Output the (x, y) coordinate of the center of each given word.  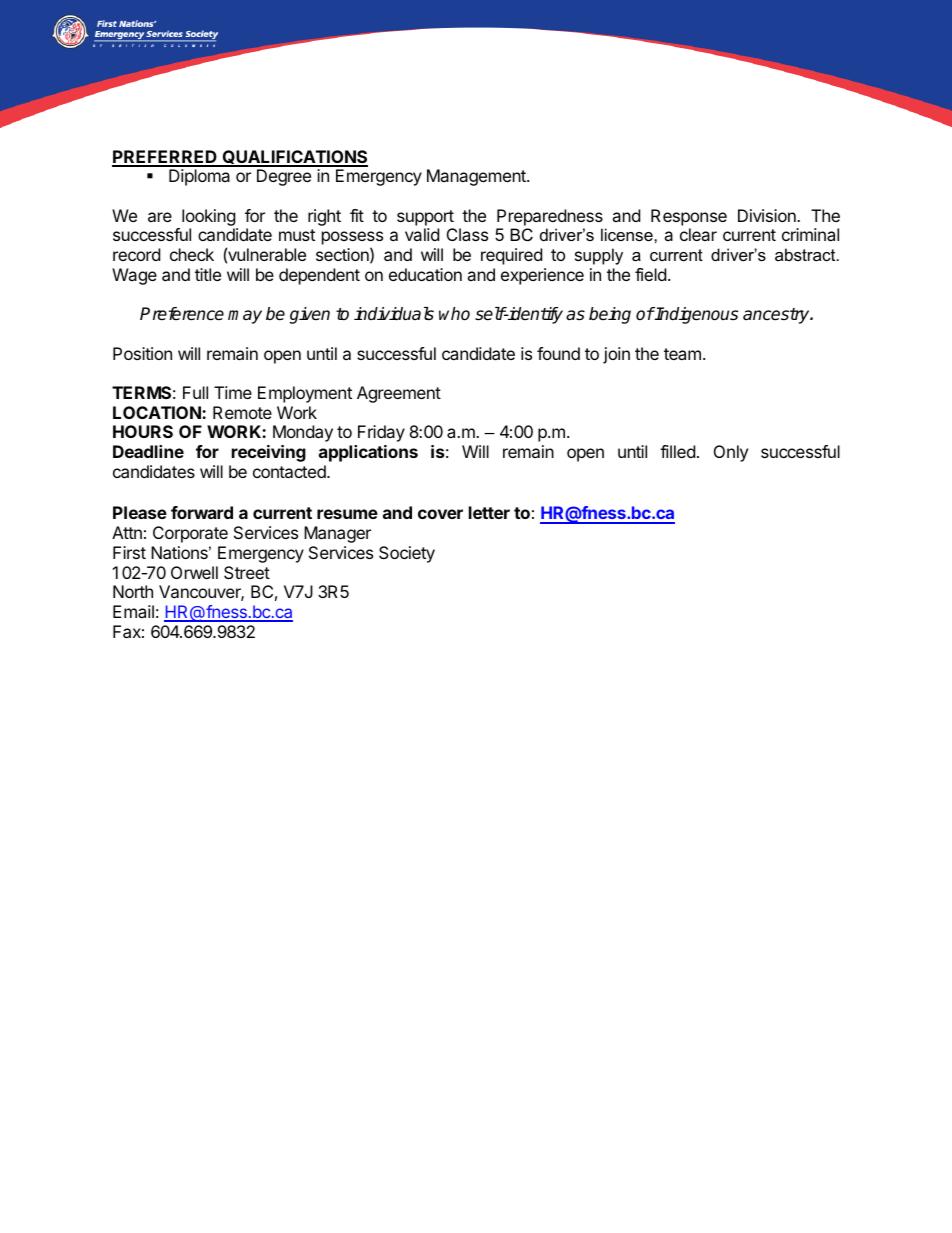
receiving (269, 453)
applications (368, 453)
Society (407, 554)
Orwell (194, 572)
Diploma (199, 177)
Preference (182, 314)
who (454, 314)
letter (489, 512)
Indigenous (696, 315)
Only (731, 453)
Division (768, 215)
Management (477, 177)
